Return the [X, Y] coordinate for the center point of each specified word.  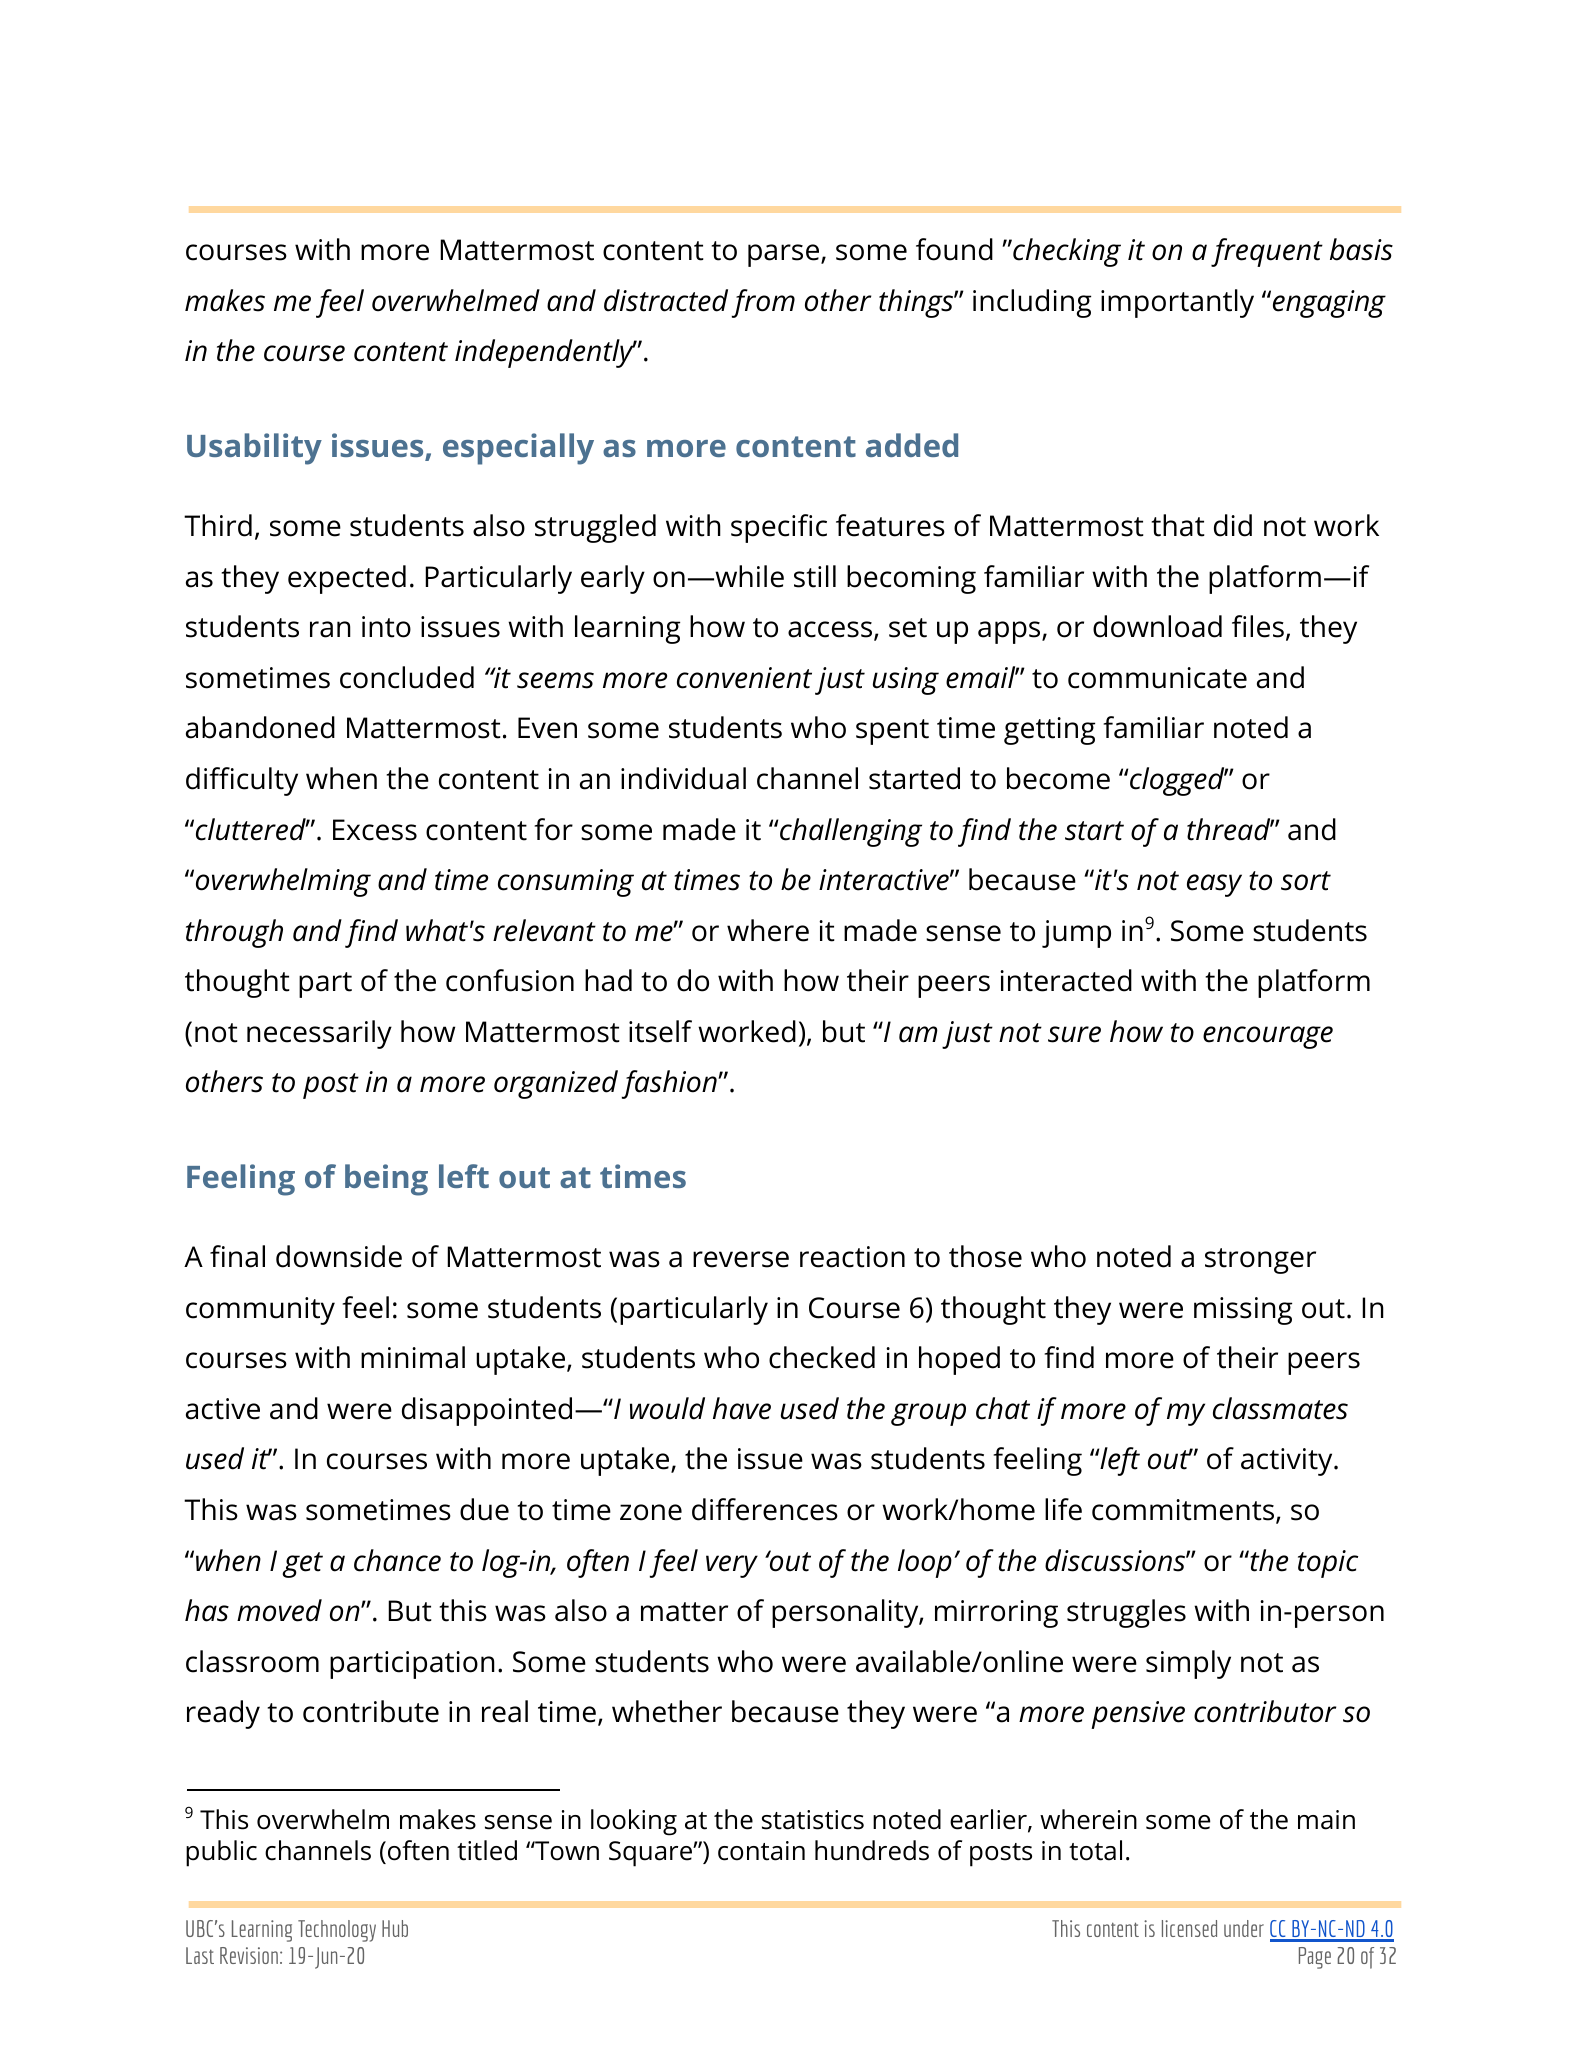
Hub [395, 1928]
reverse [741, 1259]
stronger [1260, 1261]
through [234, 933]
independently [545, 353]
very [732, 1566]
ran [330, 629]
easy [1214, 885]
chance [397, 1560]
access [831, 631]
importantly [1177, 303]
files [1258, 626]
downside [339, 1256]
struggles [1126, 1613]
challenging [851, 832]
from [763, 303]
